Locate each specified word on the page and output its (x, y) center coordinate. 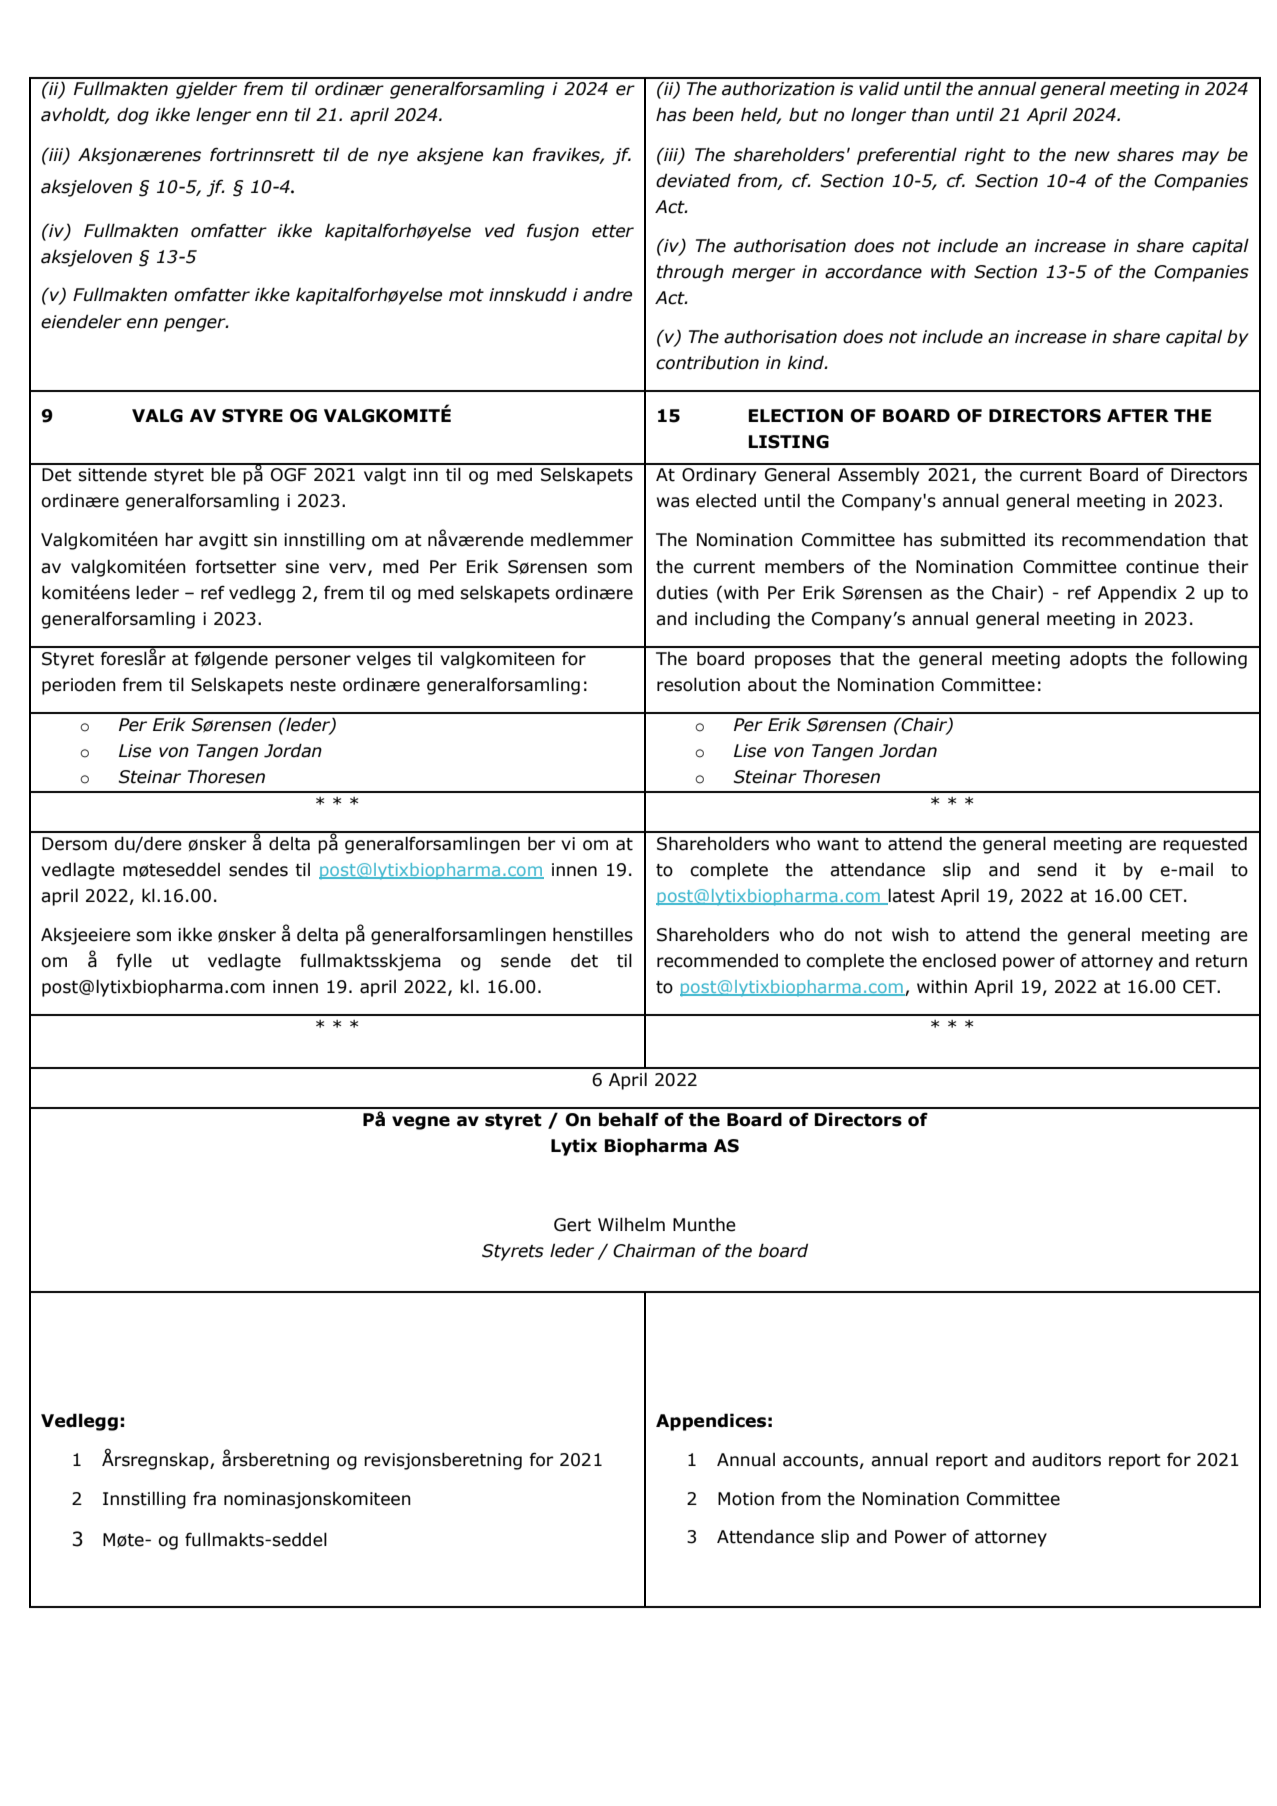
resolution (698, 684)
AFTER (1138, 415)
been (713, 114)
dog (133, 116)
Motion (746, 1499)
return (1221, 961)
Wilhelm (631, 1224)
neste (313, 685)
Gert (572, 1225)
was (673, 502)
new (1092, 156)
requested (1205, 845)
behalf (629, 1119)
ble (223, 474)
